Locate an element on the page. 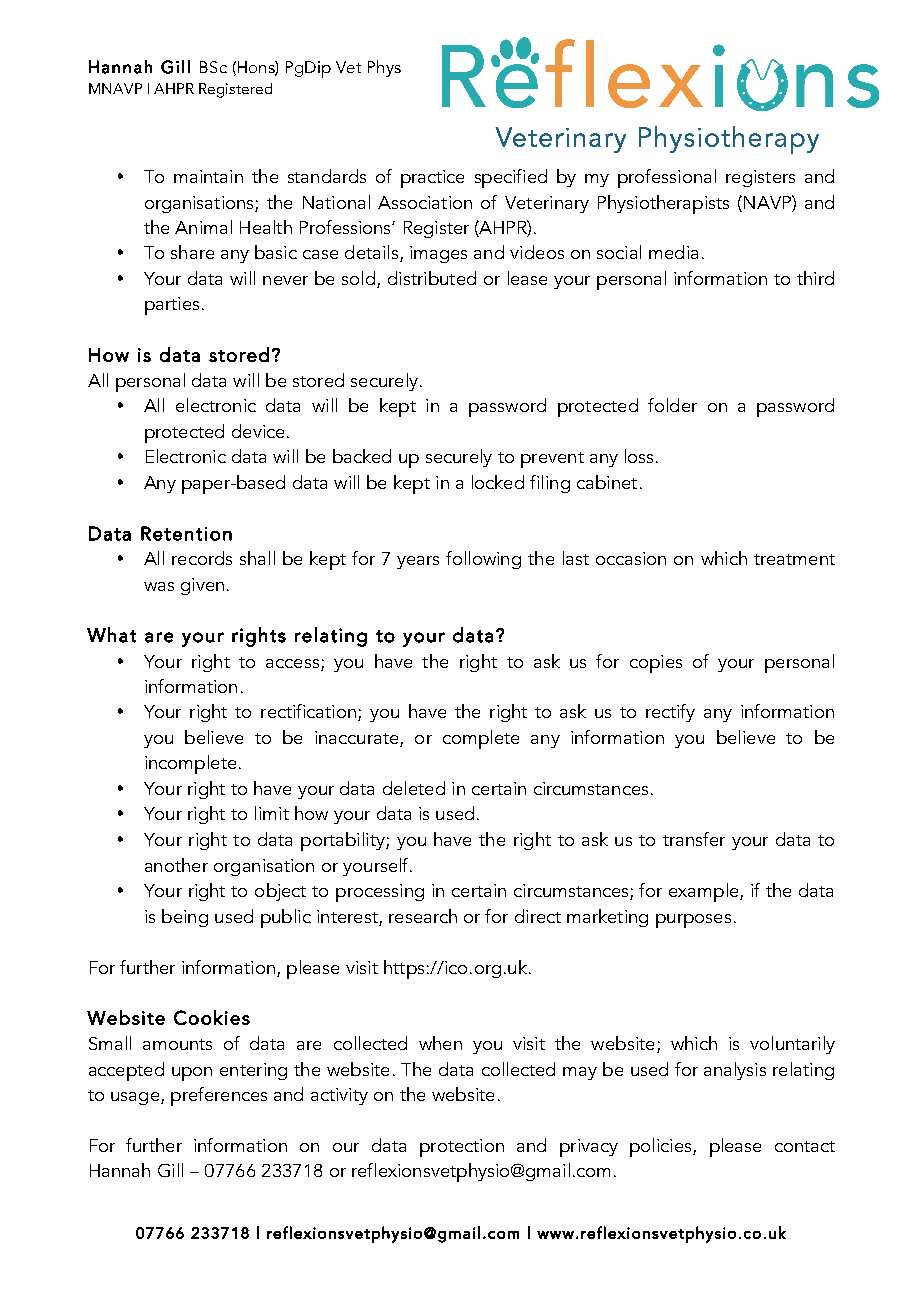 This document has height=1308, width=924. copies is located at coordinates (656, 664).
